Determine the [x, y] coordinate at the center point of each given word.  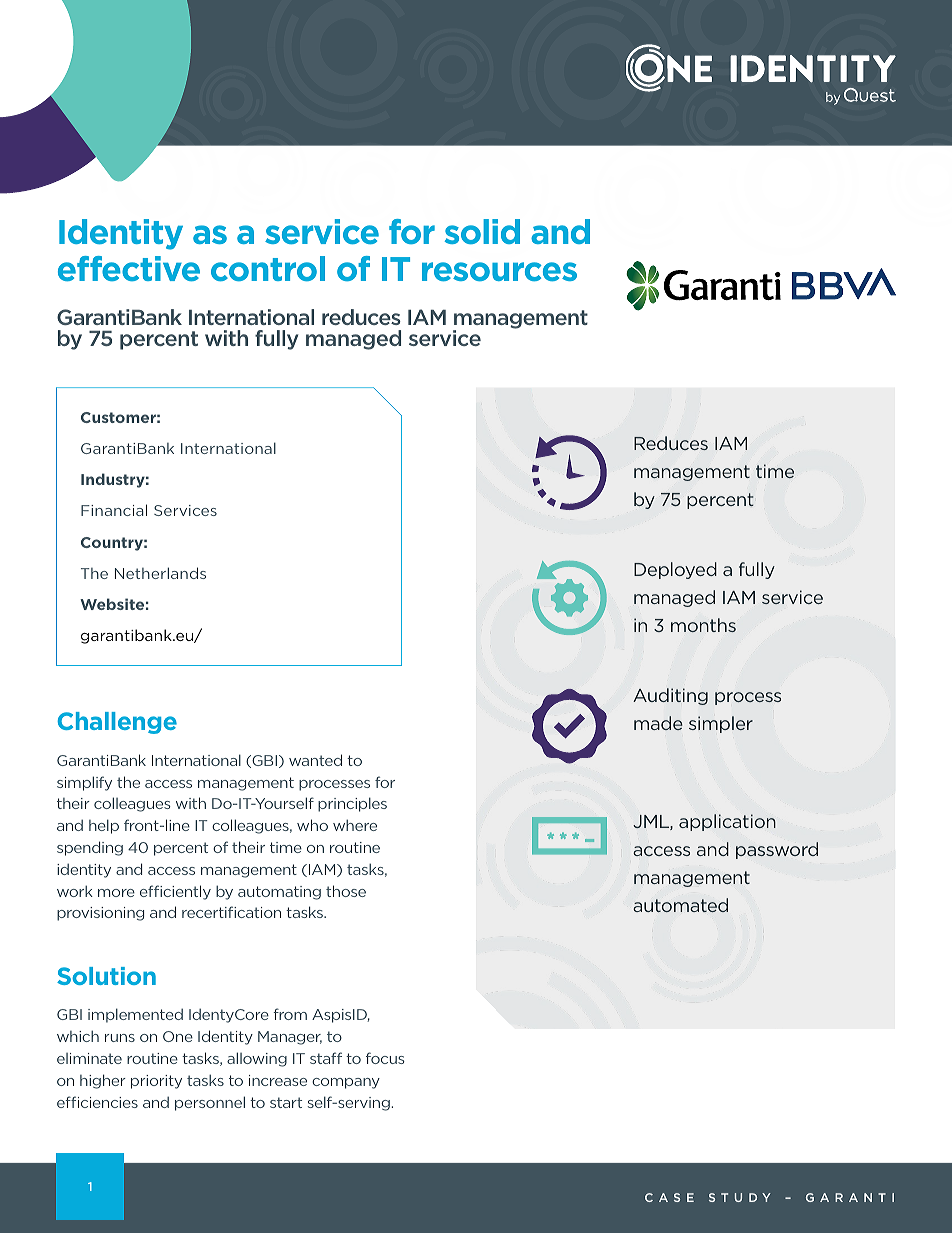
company [346, 1083]
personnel [210, 1103]
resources [499, 271]
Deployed [675, 570]
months [703, 625]
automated [680, 905]
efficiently [175, 892]
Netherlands [160, 573]
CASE [669, 1197]
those [346, 891]
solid [482, 231]
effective [129, 268]
